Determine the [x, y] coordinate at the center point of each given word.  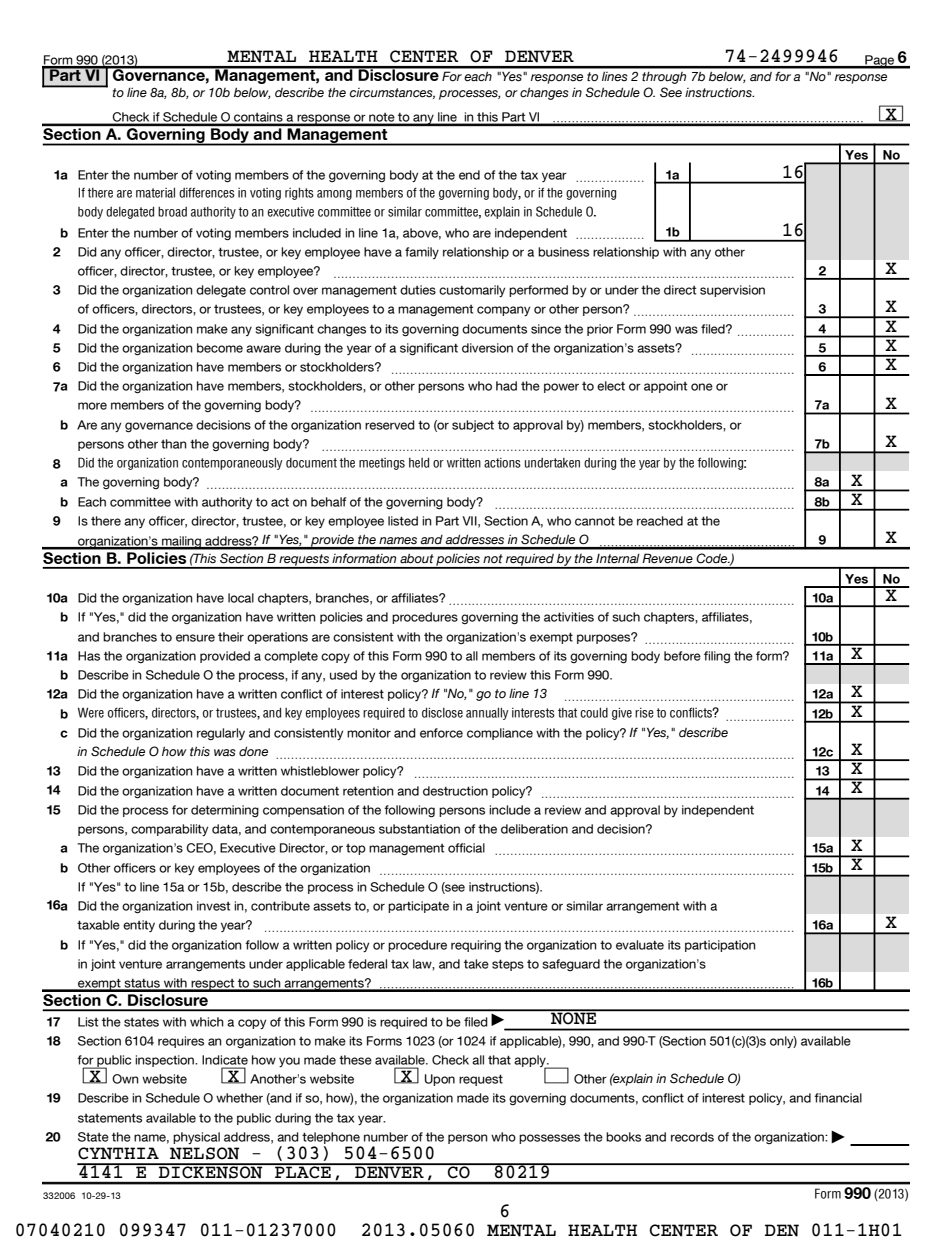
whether [239, 1098]
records [692, 1137]
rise [644, 713]
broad [172, 212]
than [174, 444]
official [466, 848]
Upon [440, 1080]
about [417, 558]
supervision [732, 291]
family [422, 253]
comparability [169, 830]
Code [713, 558]
